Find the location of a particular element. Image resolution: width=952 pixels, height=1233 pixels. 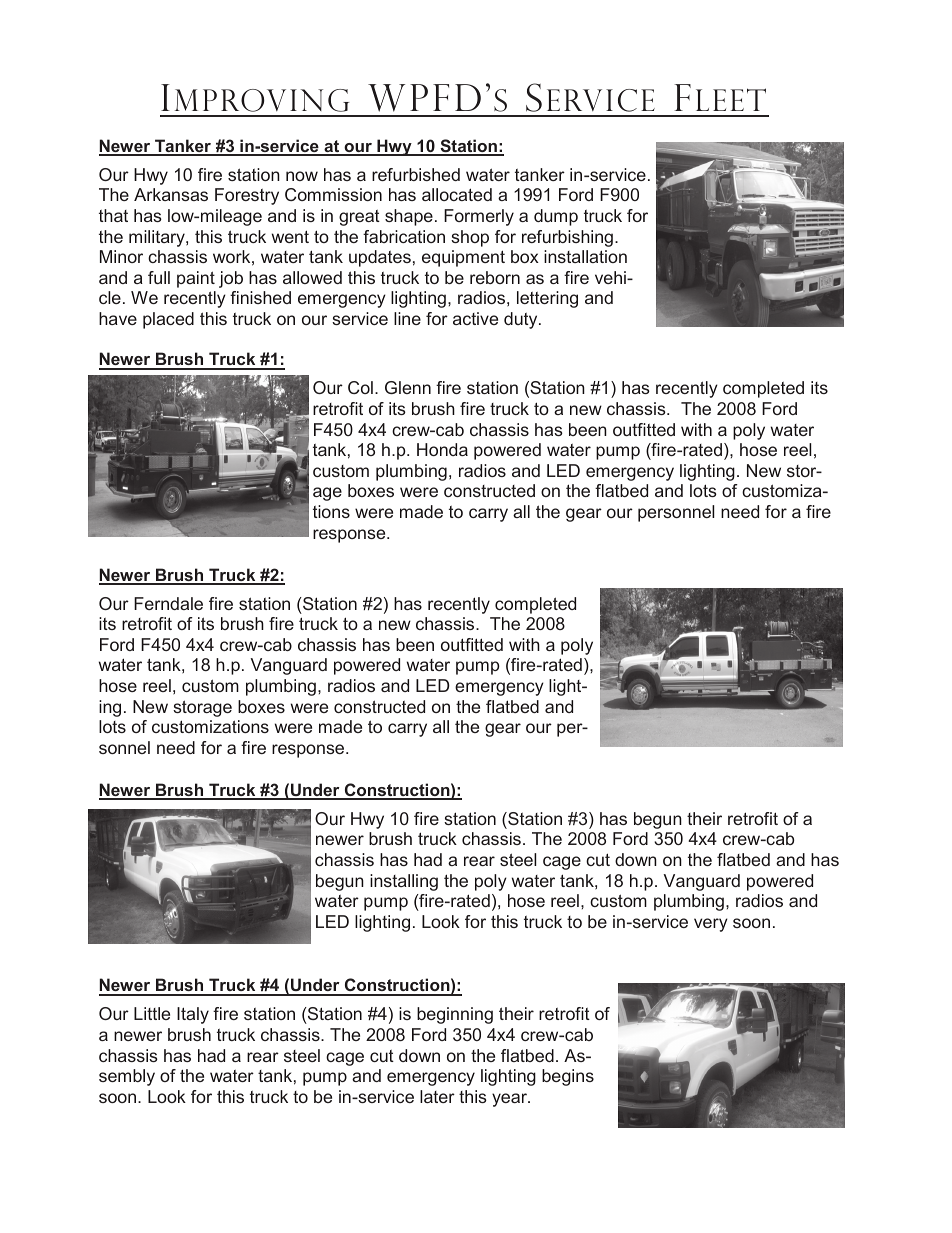

beginning is located at coordinates (455, 1015).
